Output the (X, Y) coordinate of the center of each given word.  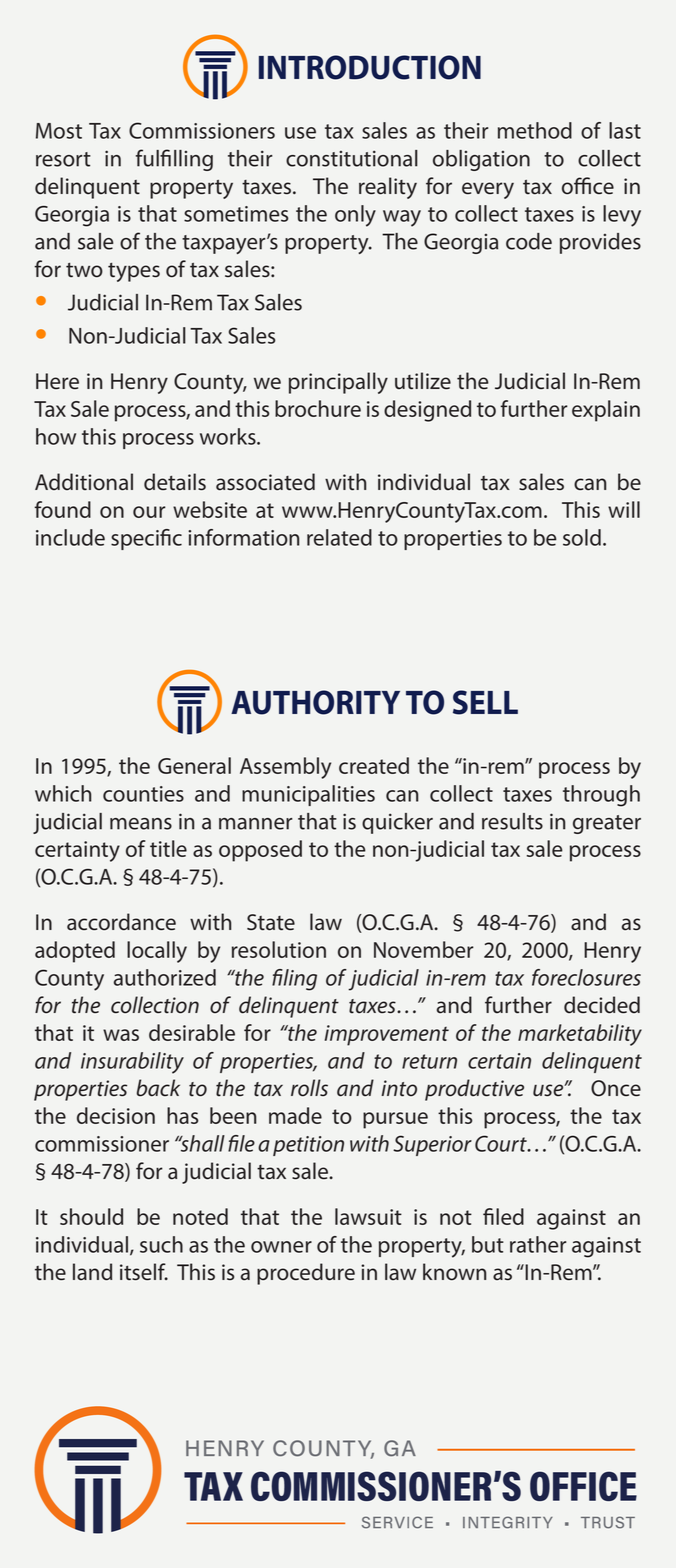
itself (144, 1271)
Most (59, 131)
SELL (485, 702)
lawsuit (368, 1216)
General (194, 765)
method (535, 130)
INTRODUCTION (370, 67)
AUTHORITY (315, 702)
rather (538, 1244)
